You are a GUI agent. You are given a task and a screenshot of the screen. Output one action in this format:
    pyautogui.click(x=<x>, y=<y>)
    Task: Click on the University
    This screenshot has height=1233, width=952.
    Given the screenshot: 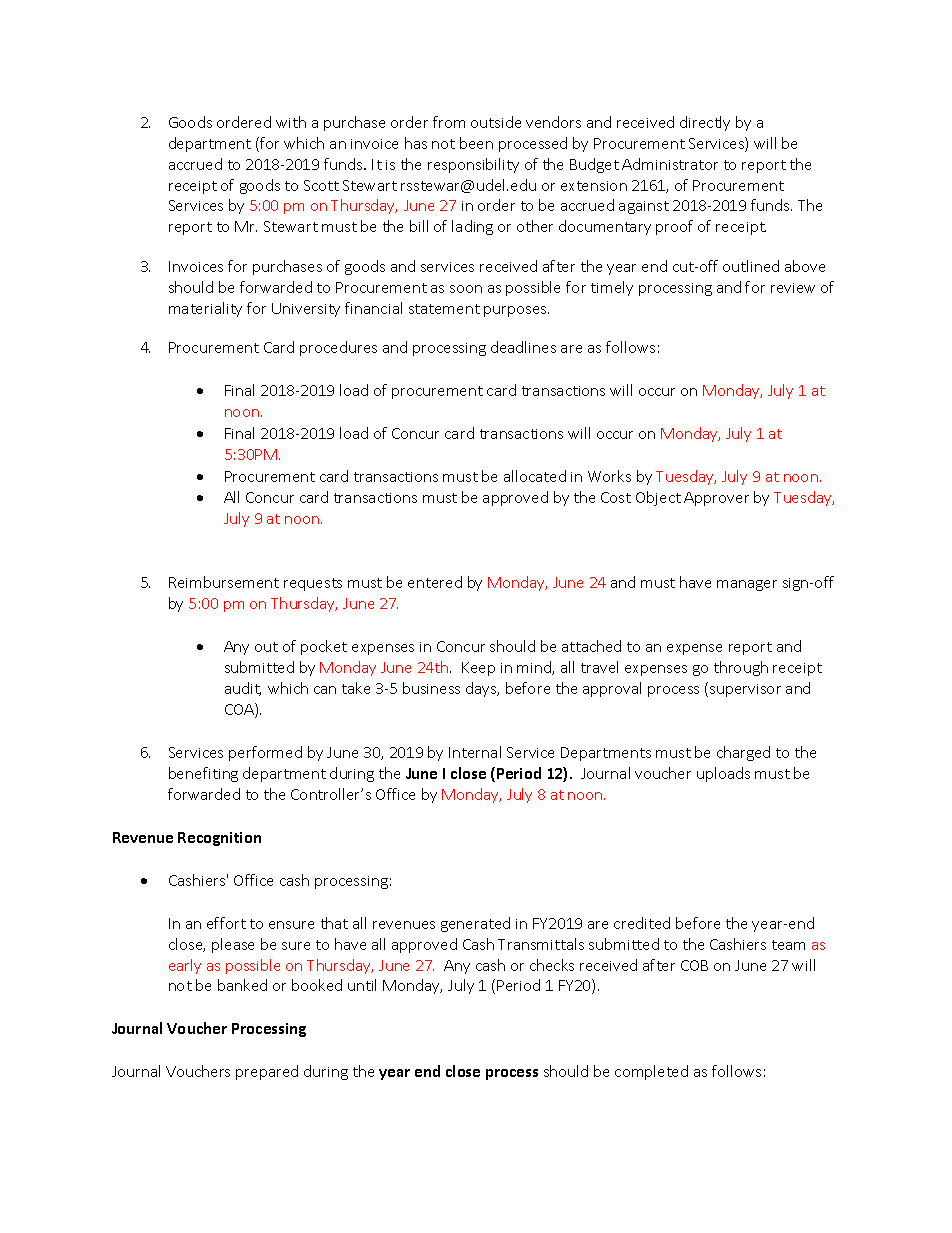 What is the action you would take?
    pyautogui.click(x=306, y=310)
